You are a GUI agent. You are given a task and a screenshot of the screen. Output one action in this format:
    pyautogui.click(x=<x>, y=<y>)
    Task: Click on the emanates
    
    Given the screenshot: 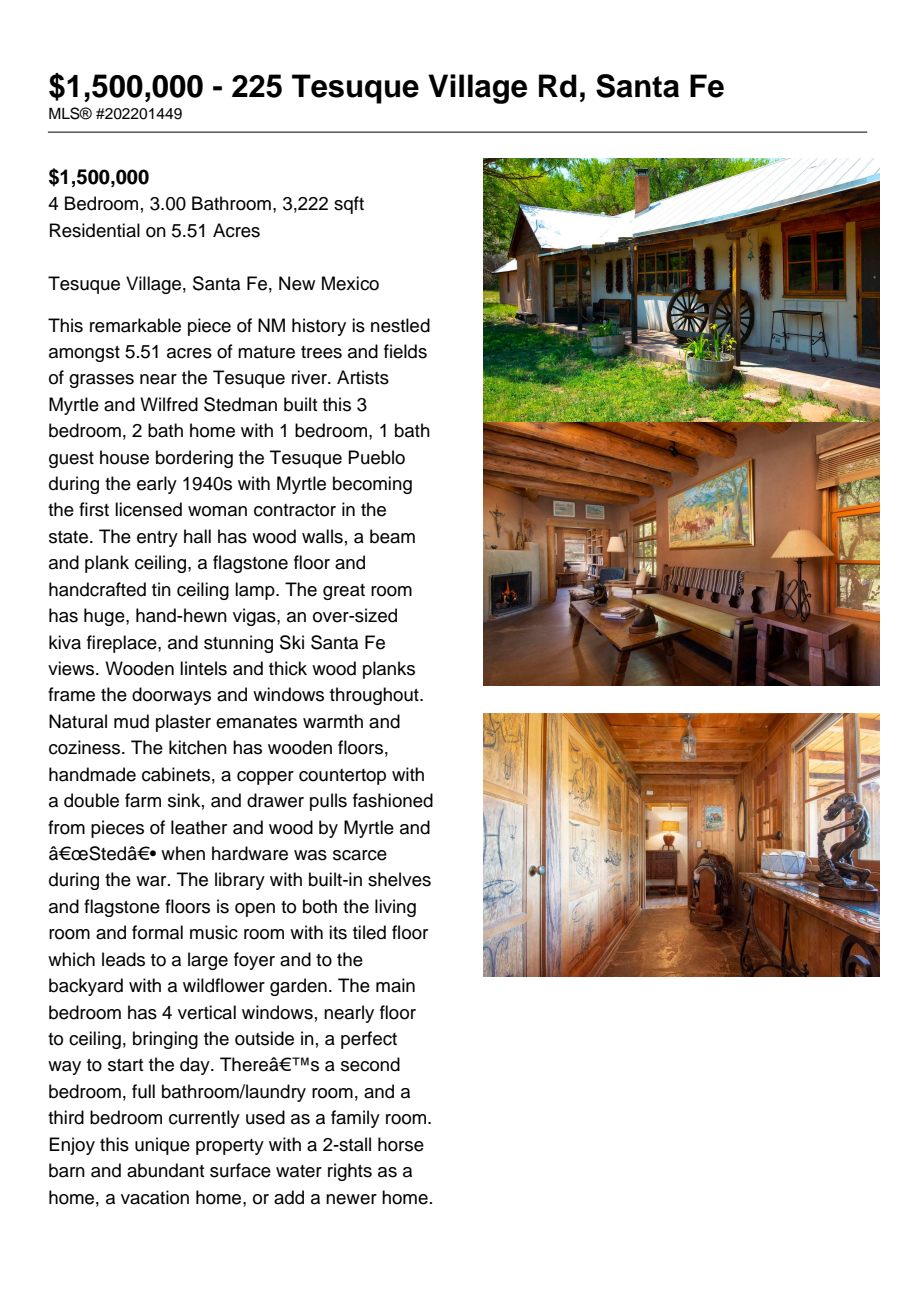 What is the action you would take?
    pyautogui.click(x=256, y=722)
